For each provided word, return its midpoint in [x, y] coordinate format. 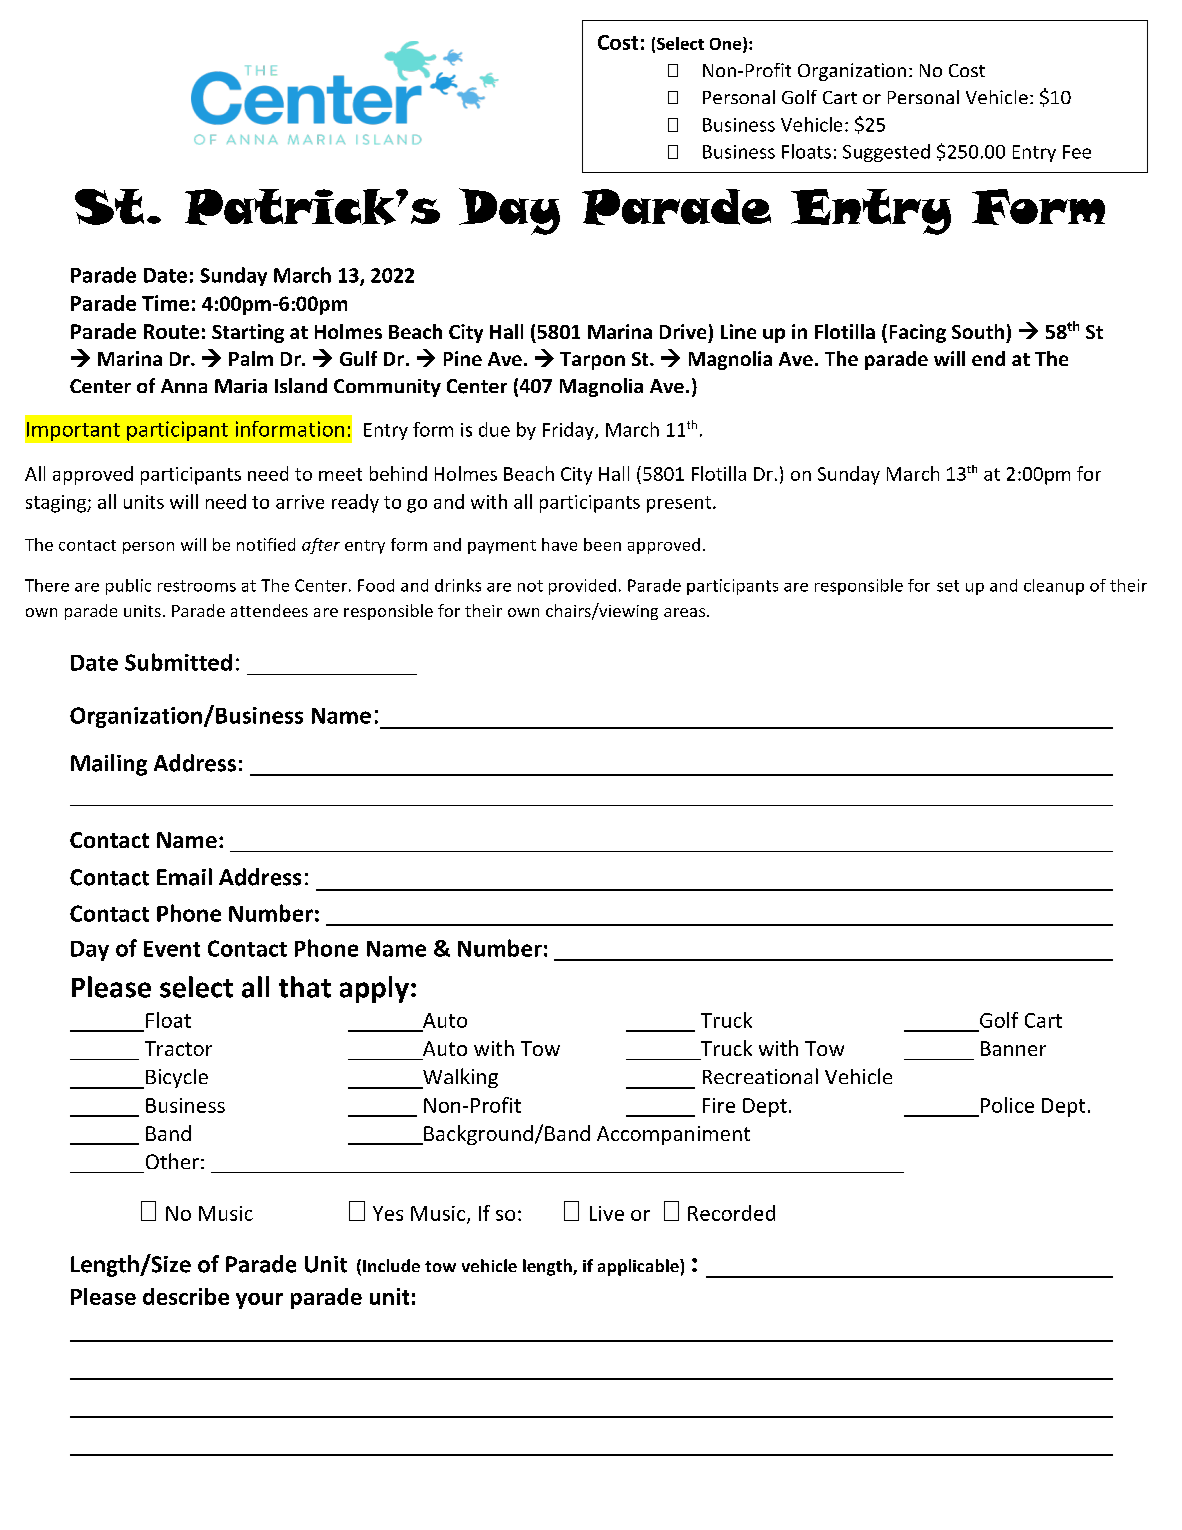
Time [165, 303]
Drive [683, 331]
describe [186, 1296]
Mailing [109, 765]
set [948, 586]
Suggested [886, 153]
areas [686, 612]
